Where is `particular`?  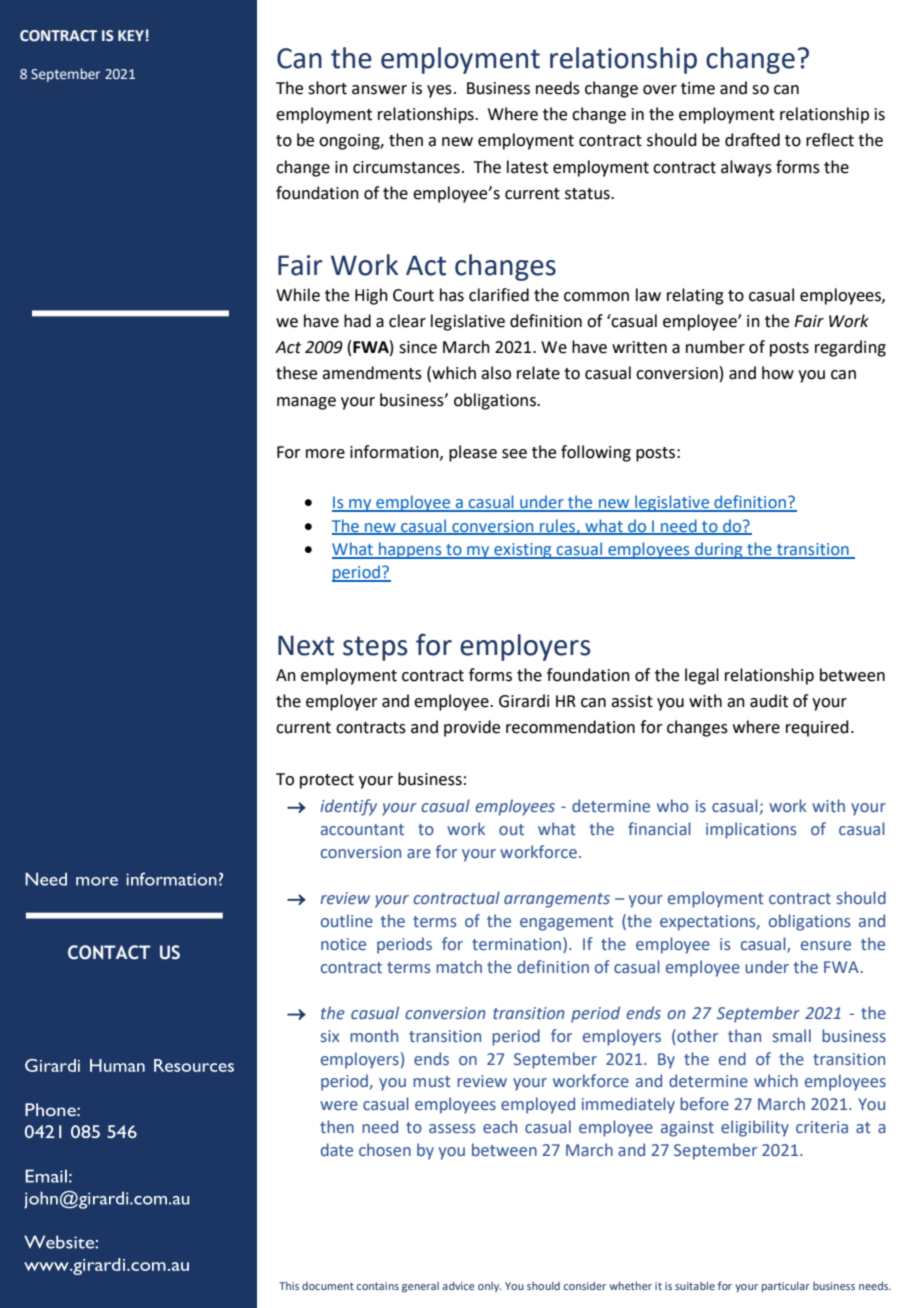 particular is located at coordinates (786, 1287).
